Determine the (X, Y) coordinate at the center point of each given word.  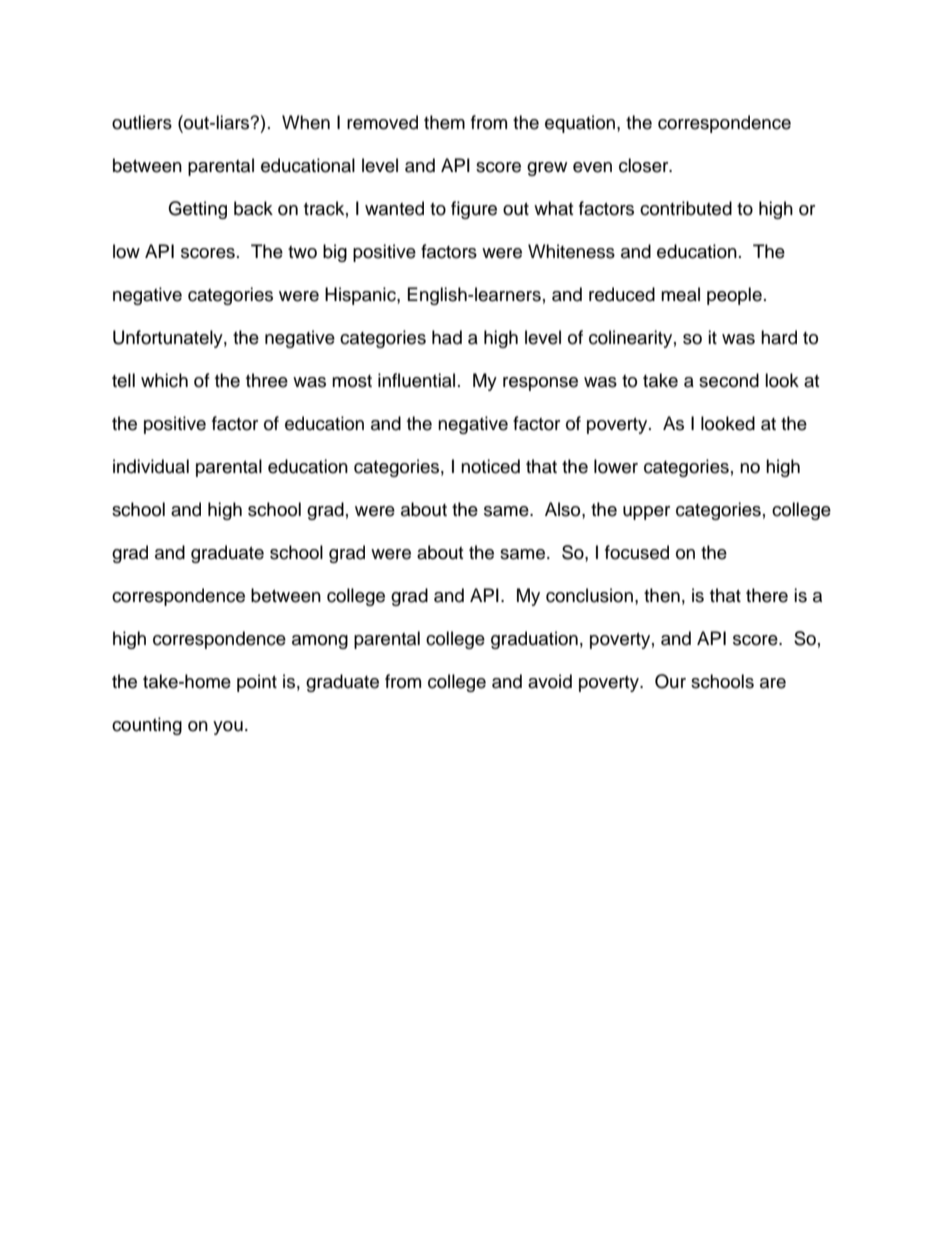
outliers (142, 122)
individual (151, 466)
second (729, 380)
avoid (550, 681)
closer (645, 165)
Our (670, 681)
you (228, 728)
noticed (490, 466)
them (444, 122)
